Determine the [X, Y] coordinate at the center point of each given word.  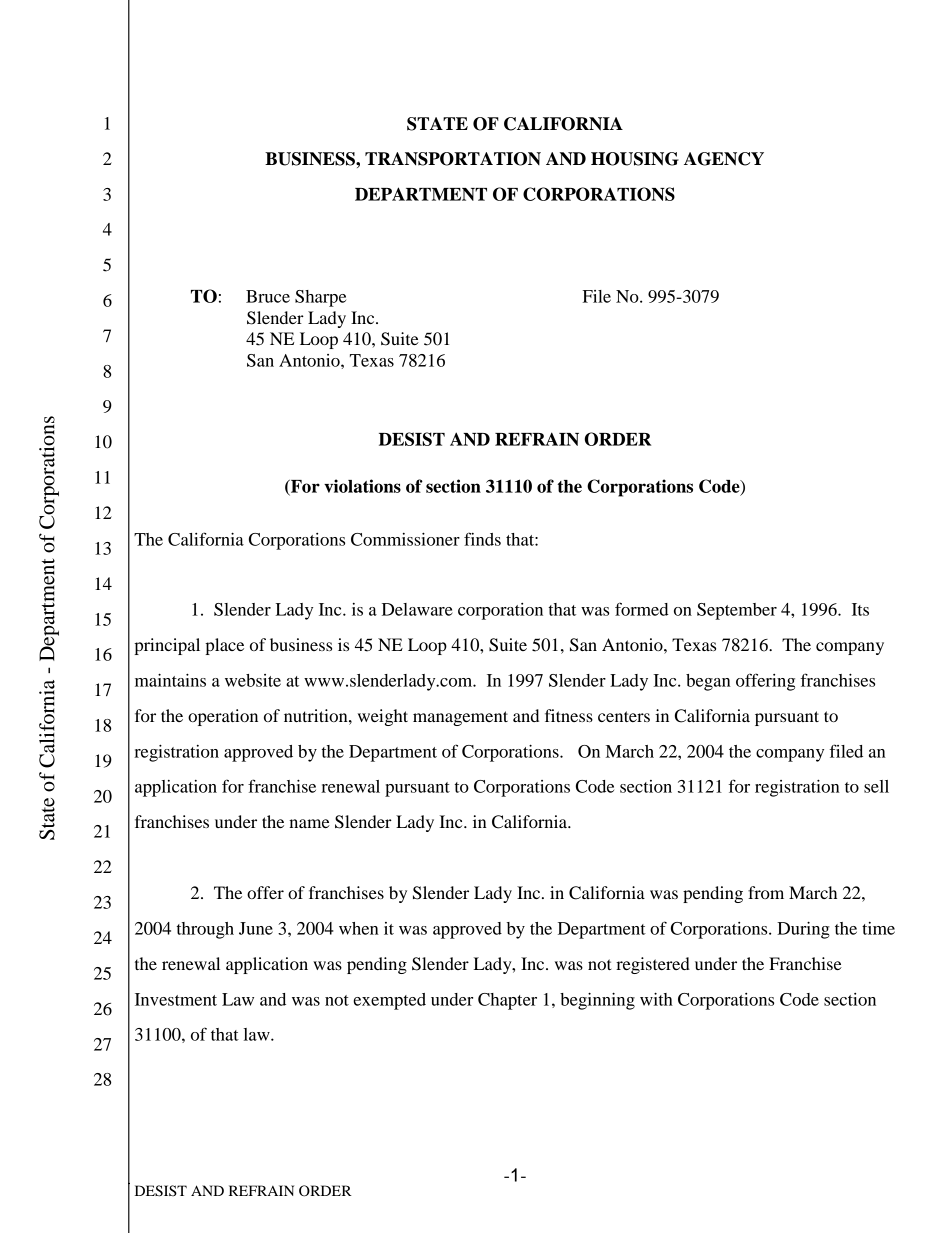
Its [860, 609]
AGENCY [724, 159]
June [256, 928]
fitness [569, 715]
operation [223, 717]
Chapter [507, 1001]
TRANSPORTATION [453, 159]
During [803, 930]
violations [362, 486]
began [708, 682]
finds [482, 539]
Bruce [268, 296]
